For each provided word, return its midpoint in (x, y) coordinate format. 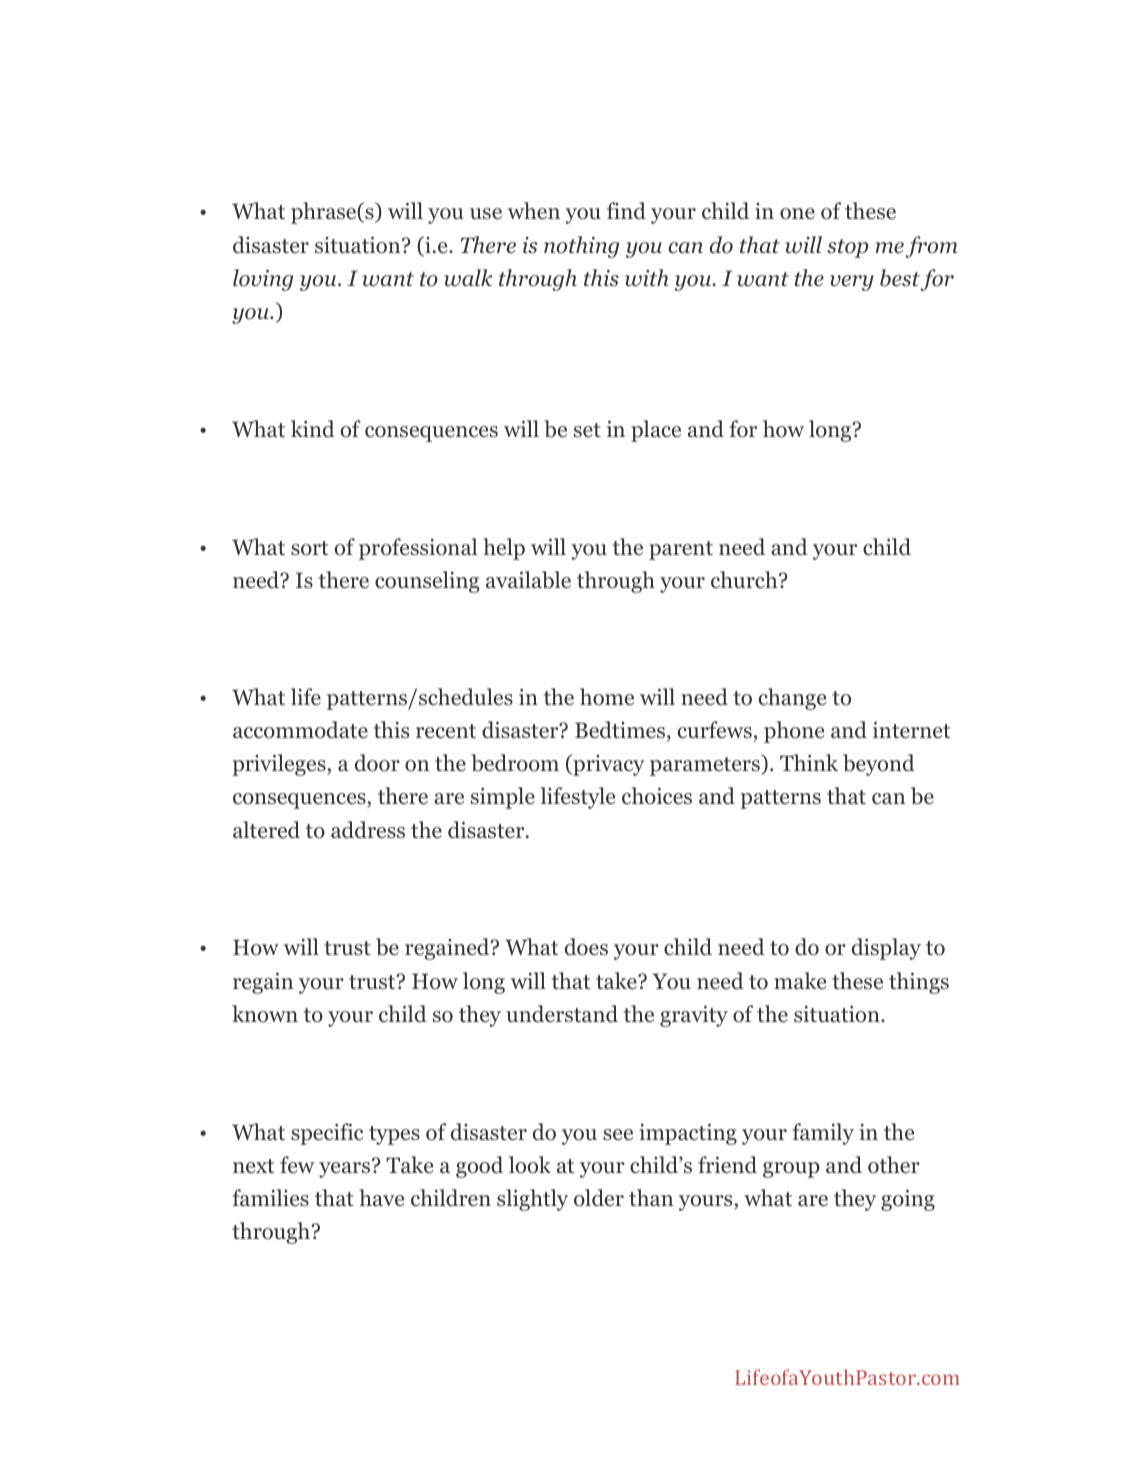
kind (313, 429)
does (586, 947)
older (599, 1198)
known (265, 1014)
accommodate (300, 730)
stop (847, 248)
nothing (581, 247)
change (792, 699)
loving (263, 280)
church (745, 580)
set (587, 430)
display (886, 949)
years (344, 1170)
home (607, 697)
